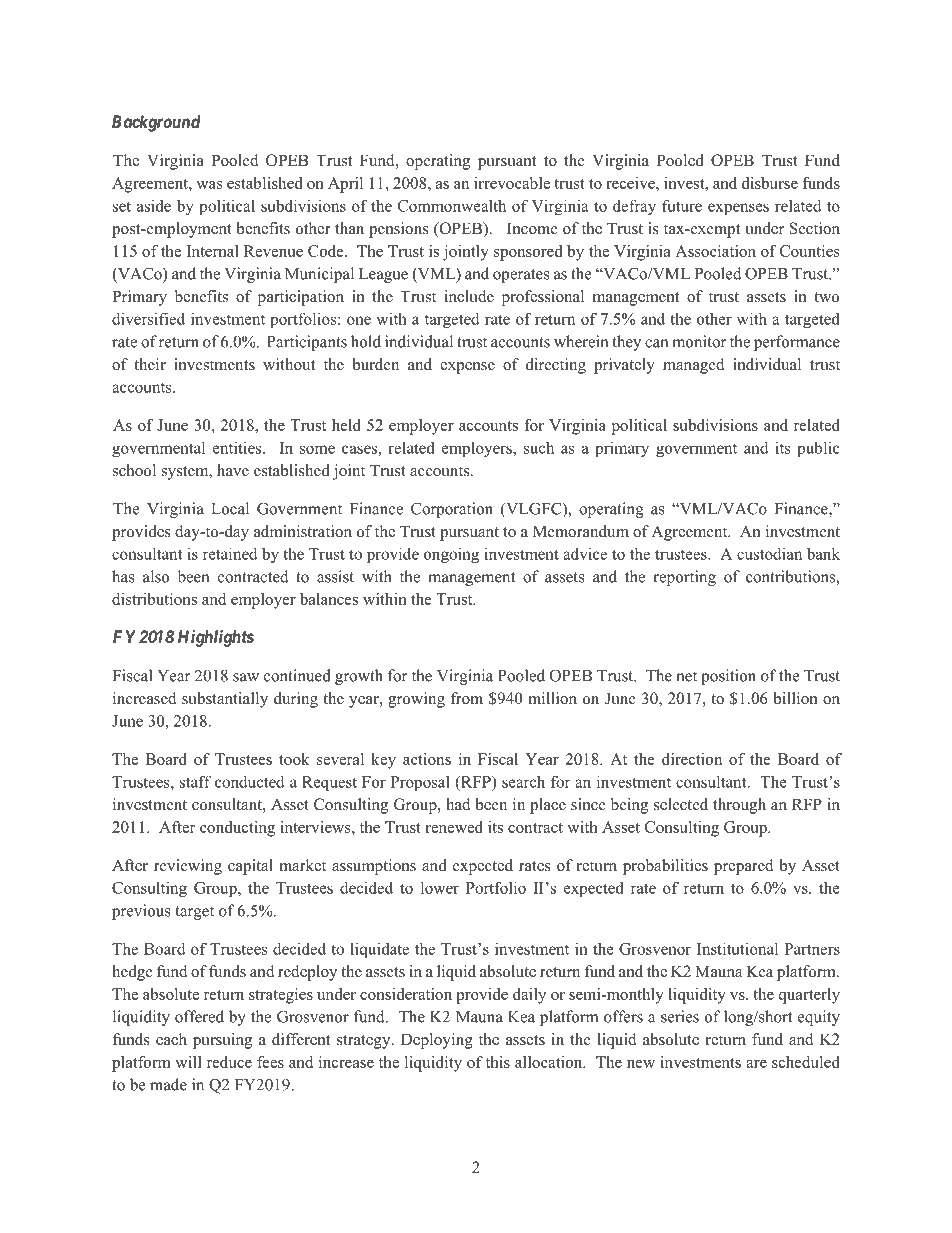 This page has height=1233, width=952. What do you see at coordinates (728, 677) in the page?
I see `position` at bounding box center [728, 677].
